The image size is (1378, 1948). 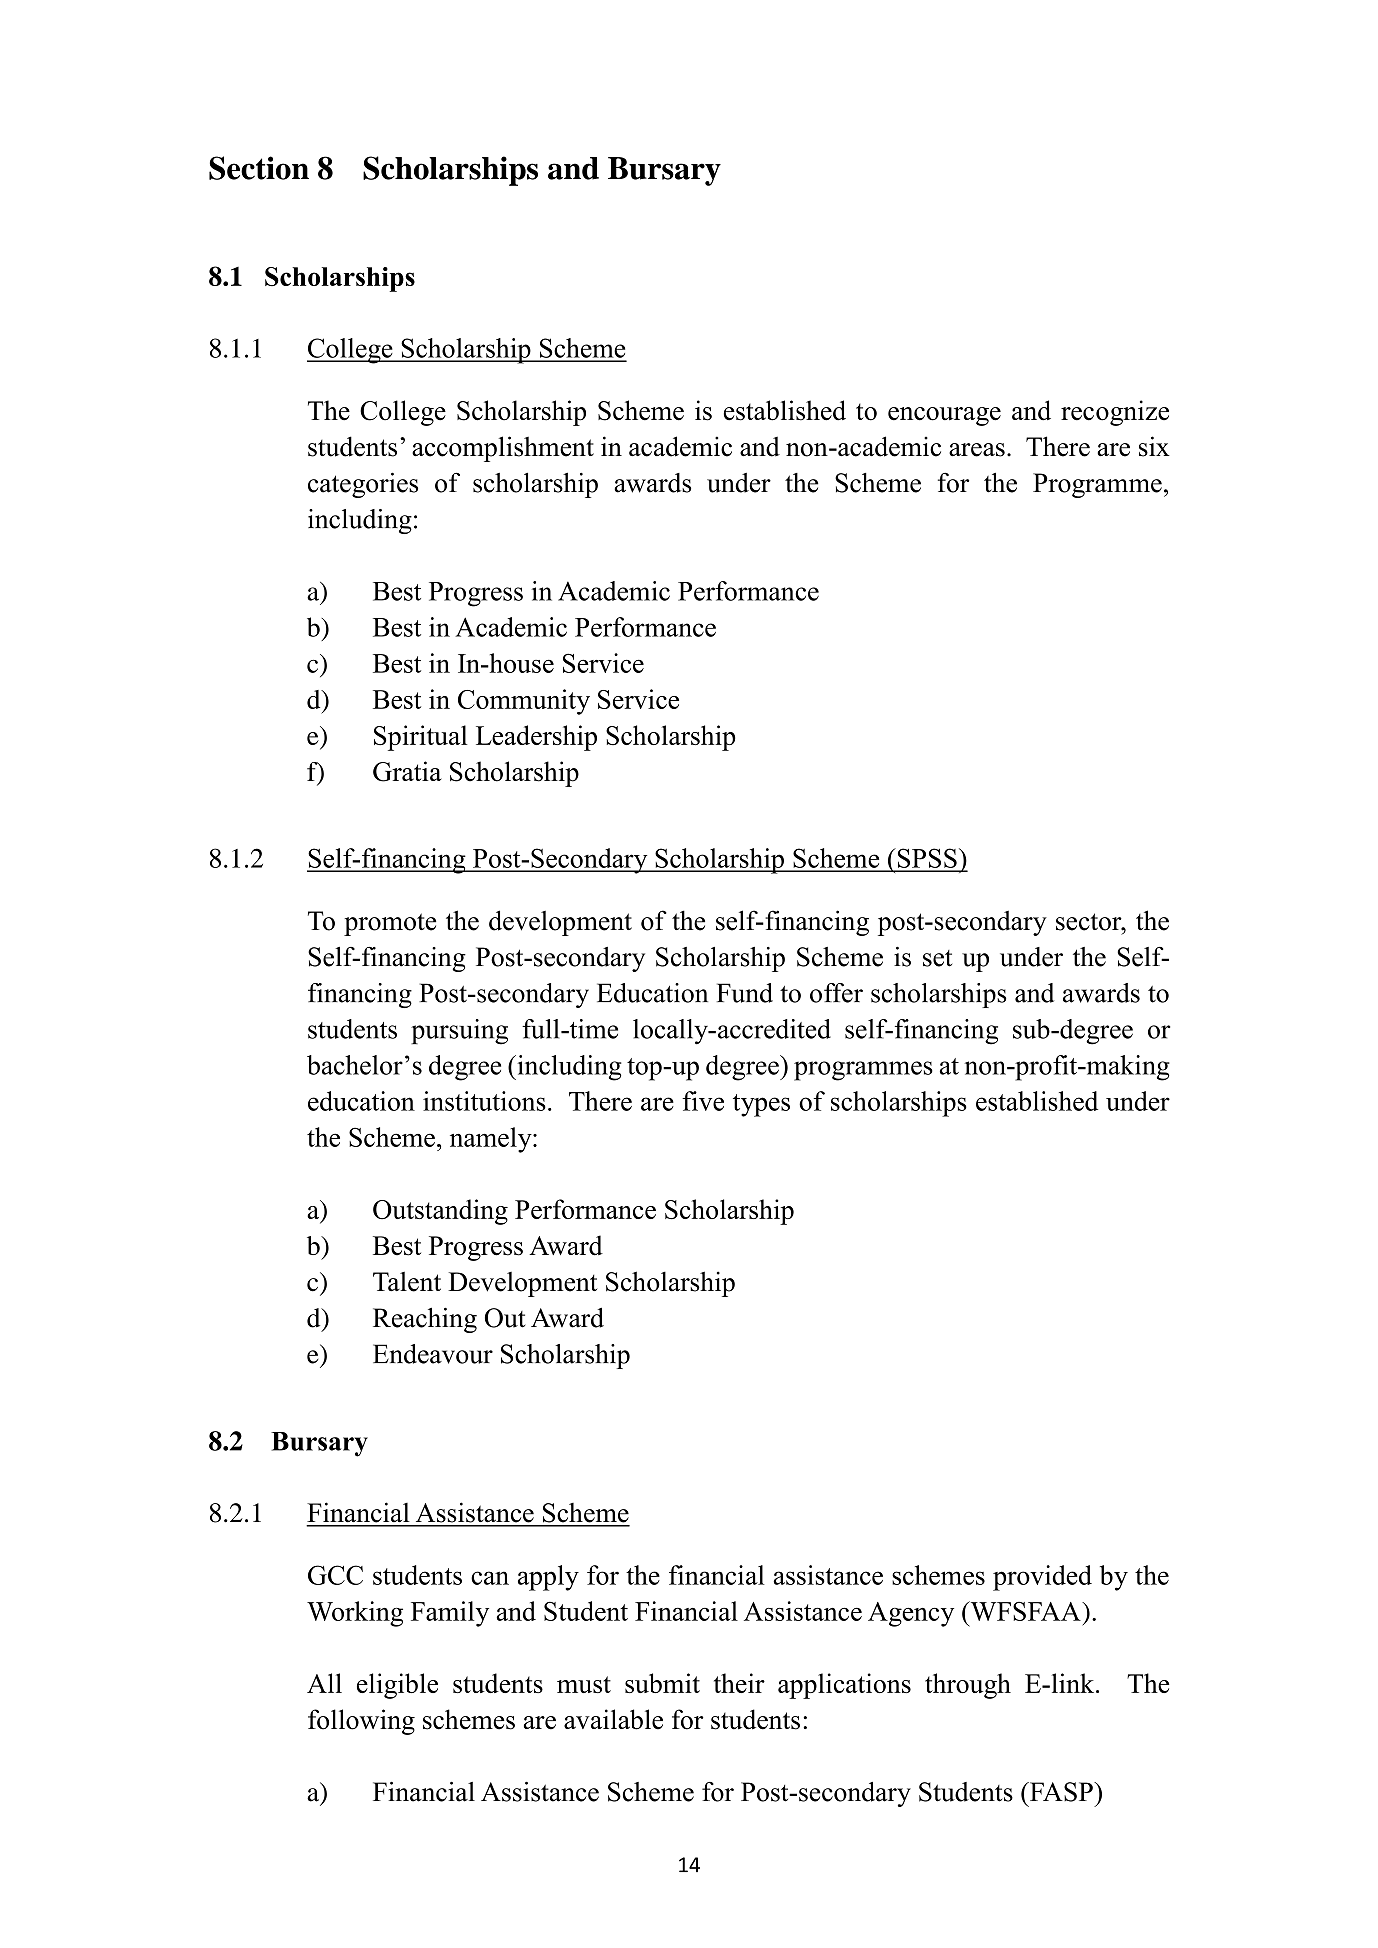 I want to click on through, so click(x=968, y=1686).
